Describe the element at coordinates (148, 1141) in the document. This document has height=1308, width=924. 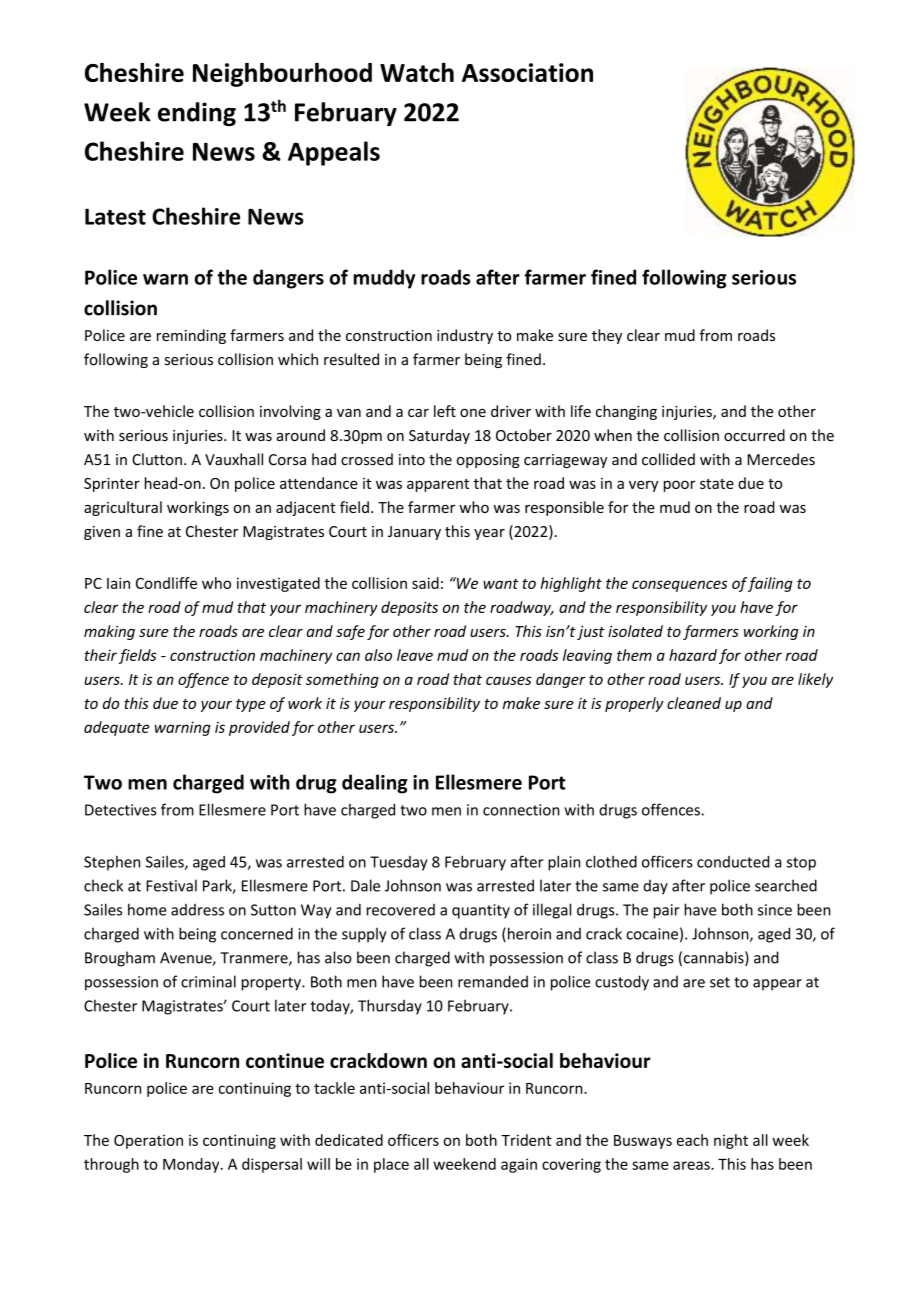
I see `Operation` at that location.
